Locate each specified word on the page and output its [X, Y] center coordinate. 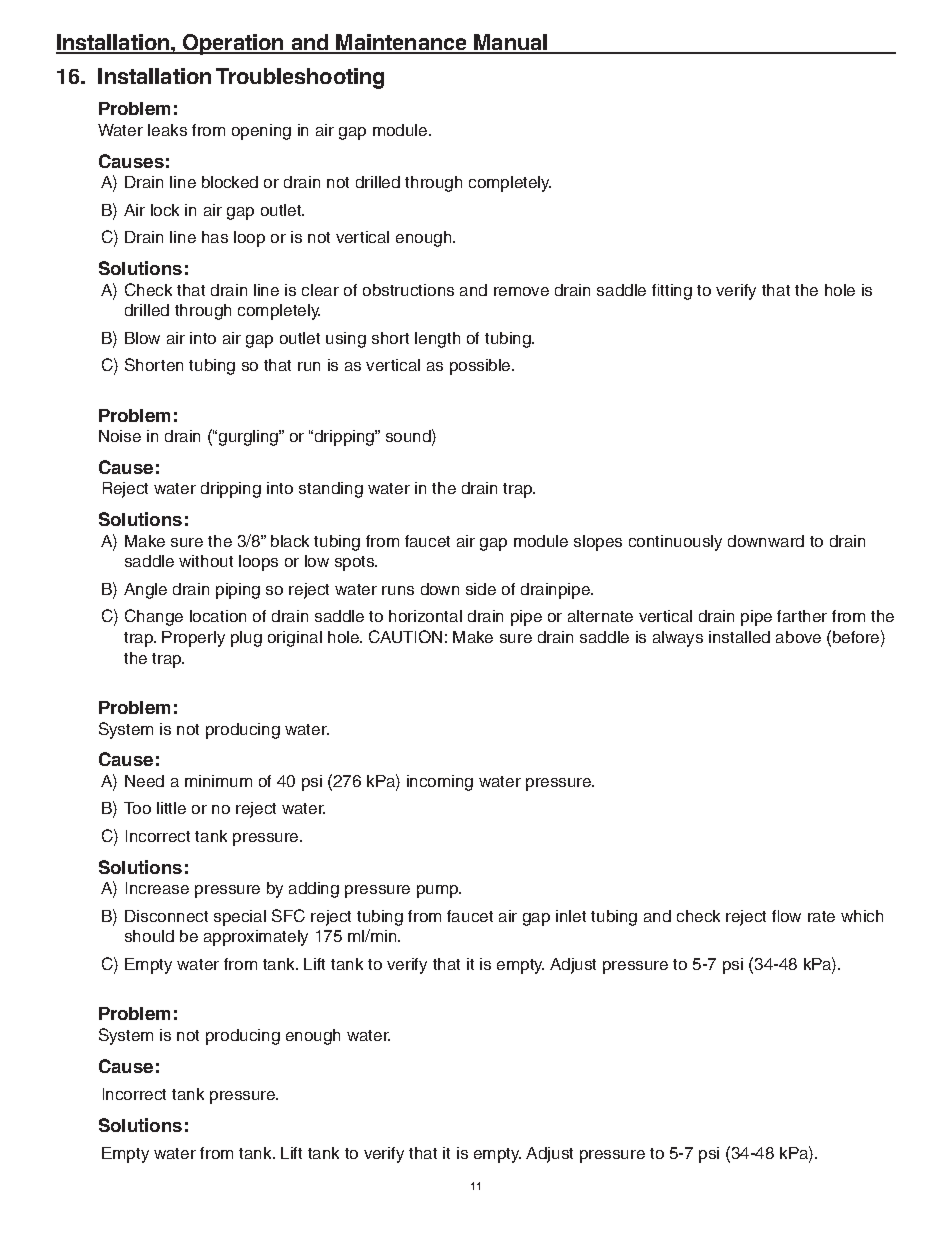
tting [676, 292]
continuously [675, 543]
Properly [193, 639]
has [215, 237]
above [798, 637]
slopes [598, 543]
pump [439, 891]
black [290, 541]
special [240, 918]
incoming [440, 783]
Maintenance [402, 43]
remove [521, 291]
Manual [511, 43]
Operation [233, 44]
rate [821, 916]
